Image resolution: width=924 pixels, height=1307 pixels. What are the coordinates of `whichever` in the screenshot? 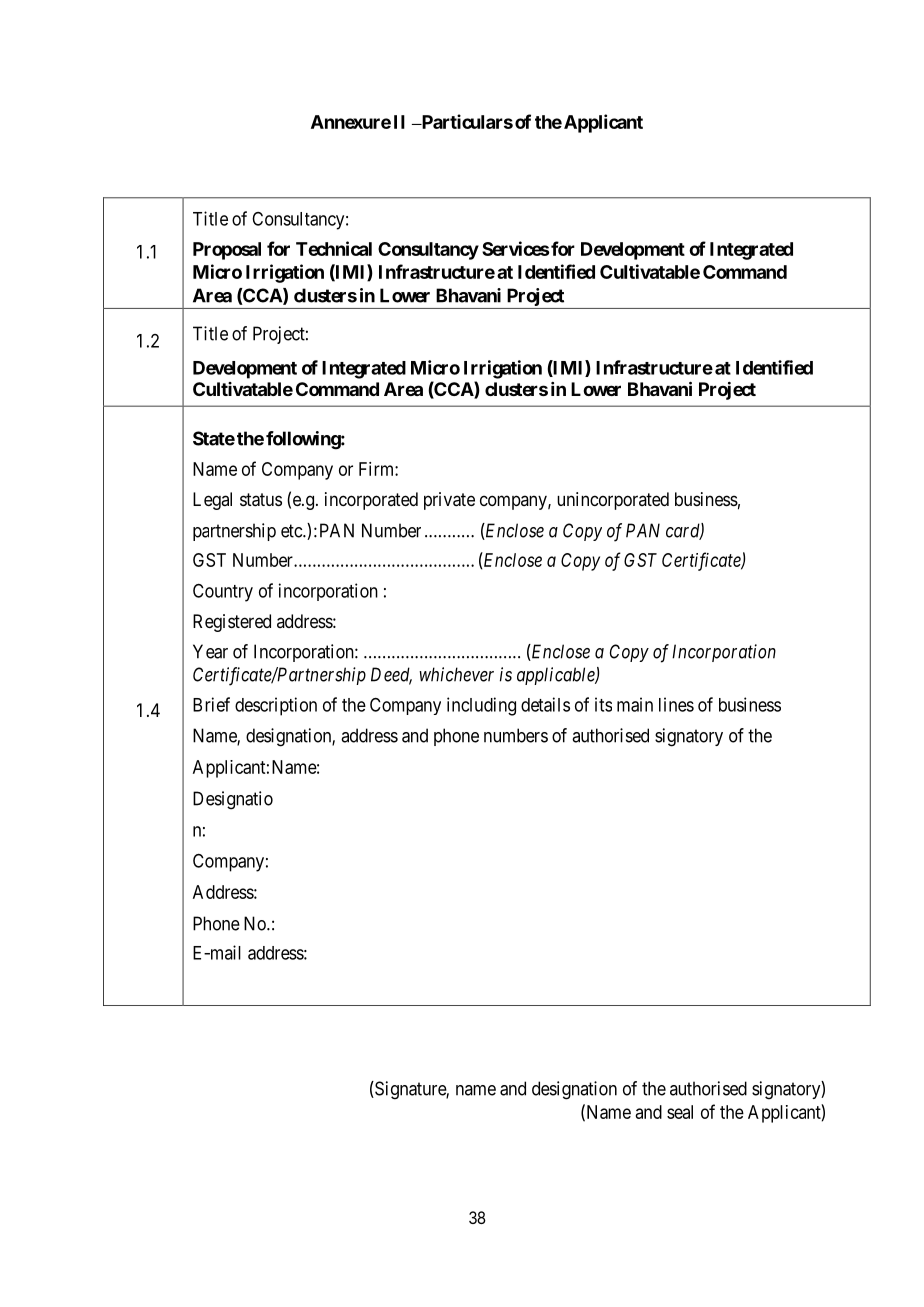 It's located at (456, 674).
